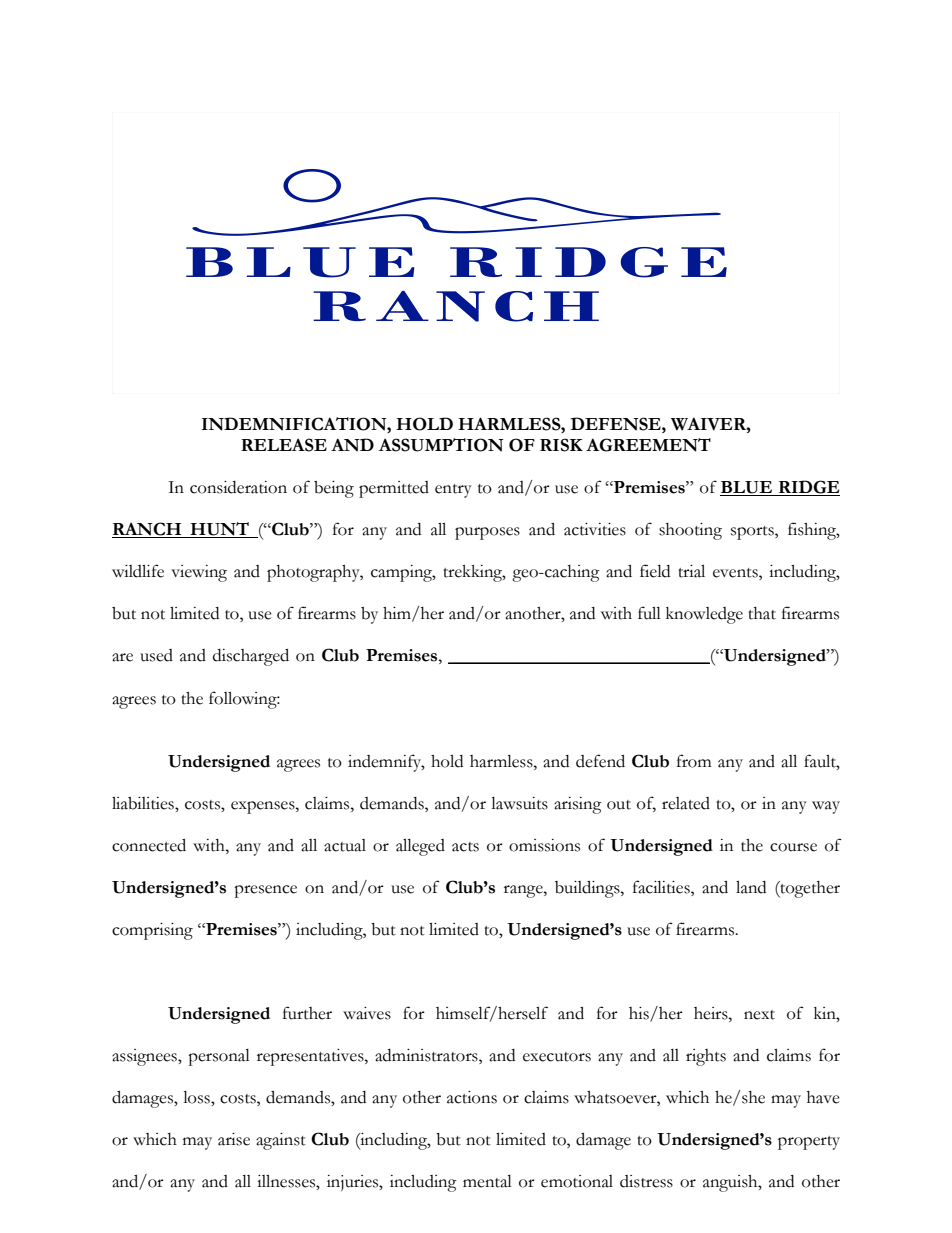 The height and width of the screenshot is (1233, 952). What do you see at coordinates (144, 803) in the screenshot?
I see `liabilities` at bounding box center [144, 803].
